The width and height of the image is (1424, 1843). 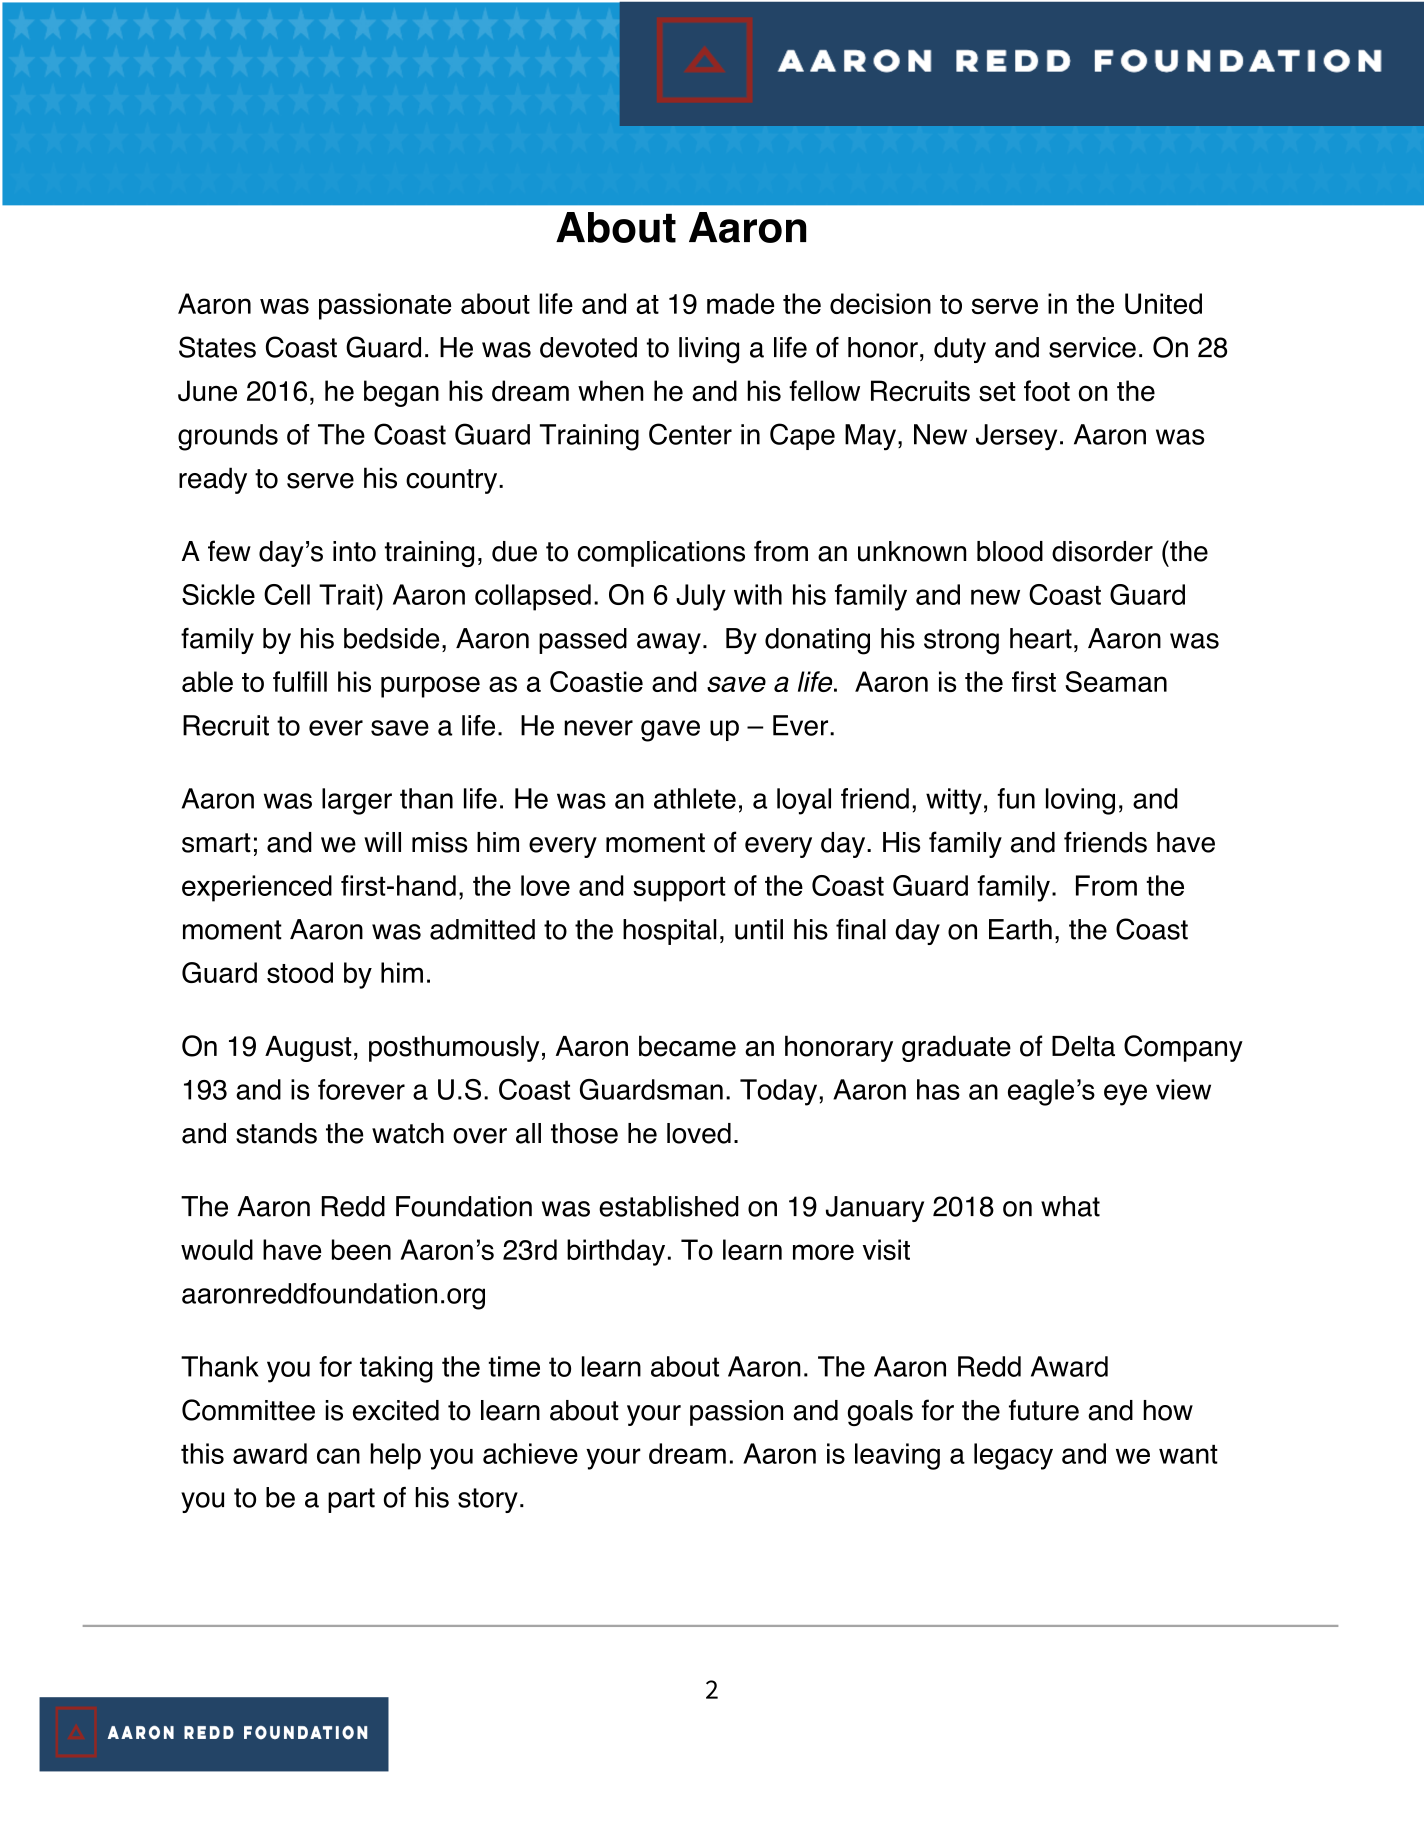 What do you see at coordinates (338, 1456) in the image?
I see `can` at bounding box center [338, 1456].
